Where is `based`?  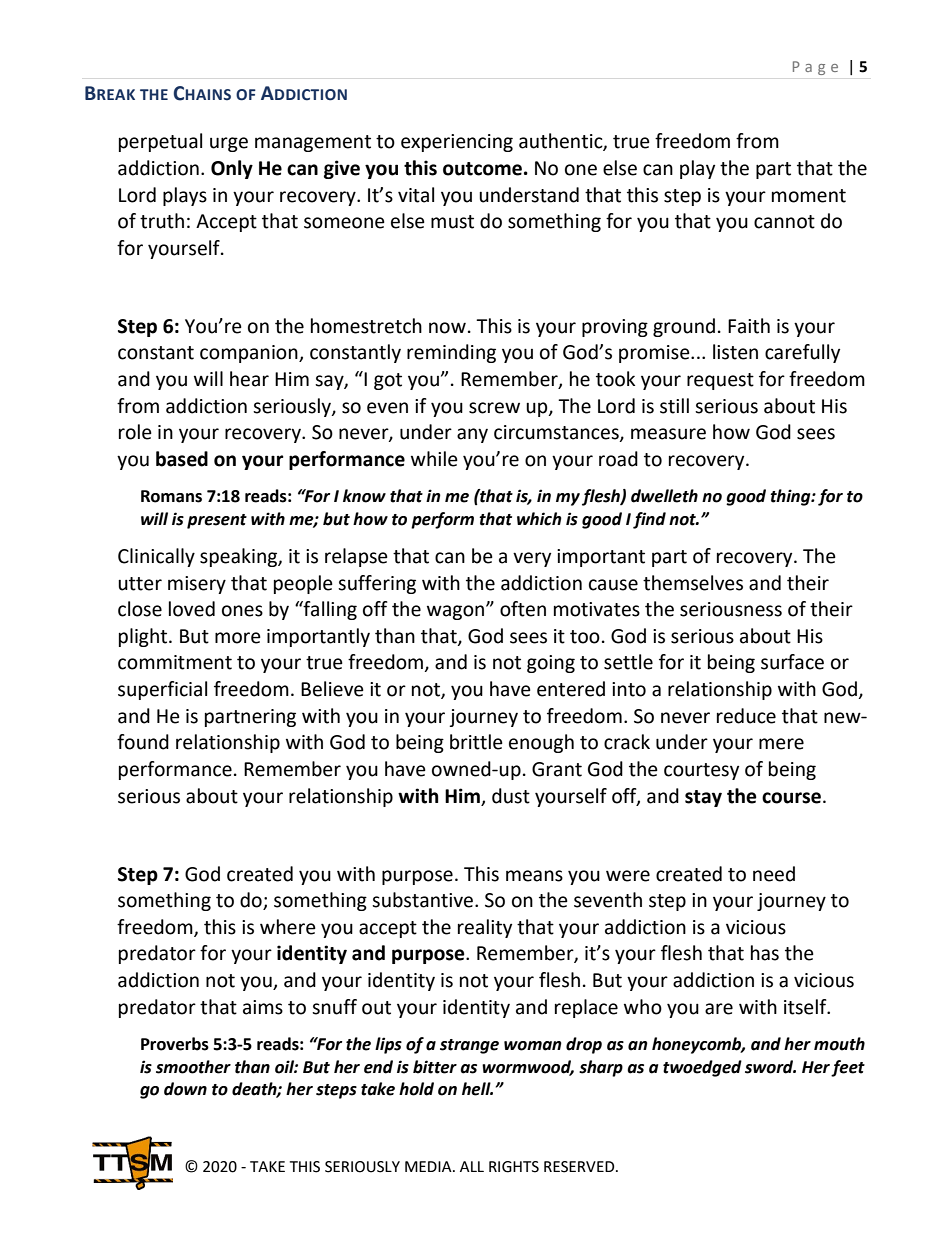
based is located at coordinates (182, 459).
